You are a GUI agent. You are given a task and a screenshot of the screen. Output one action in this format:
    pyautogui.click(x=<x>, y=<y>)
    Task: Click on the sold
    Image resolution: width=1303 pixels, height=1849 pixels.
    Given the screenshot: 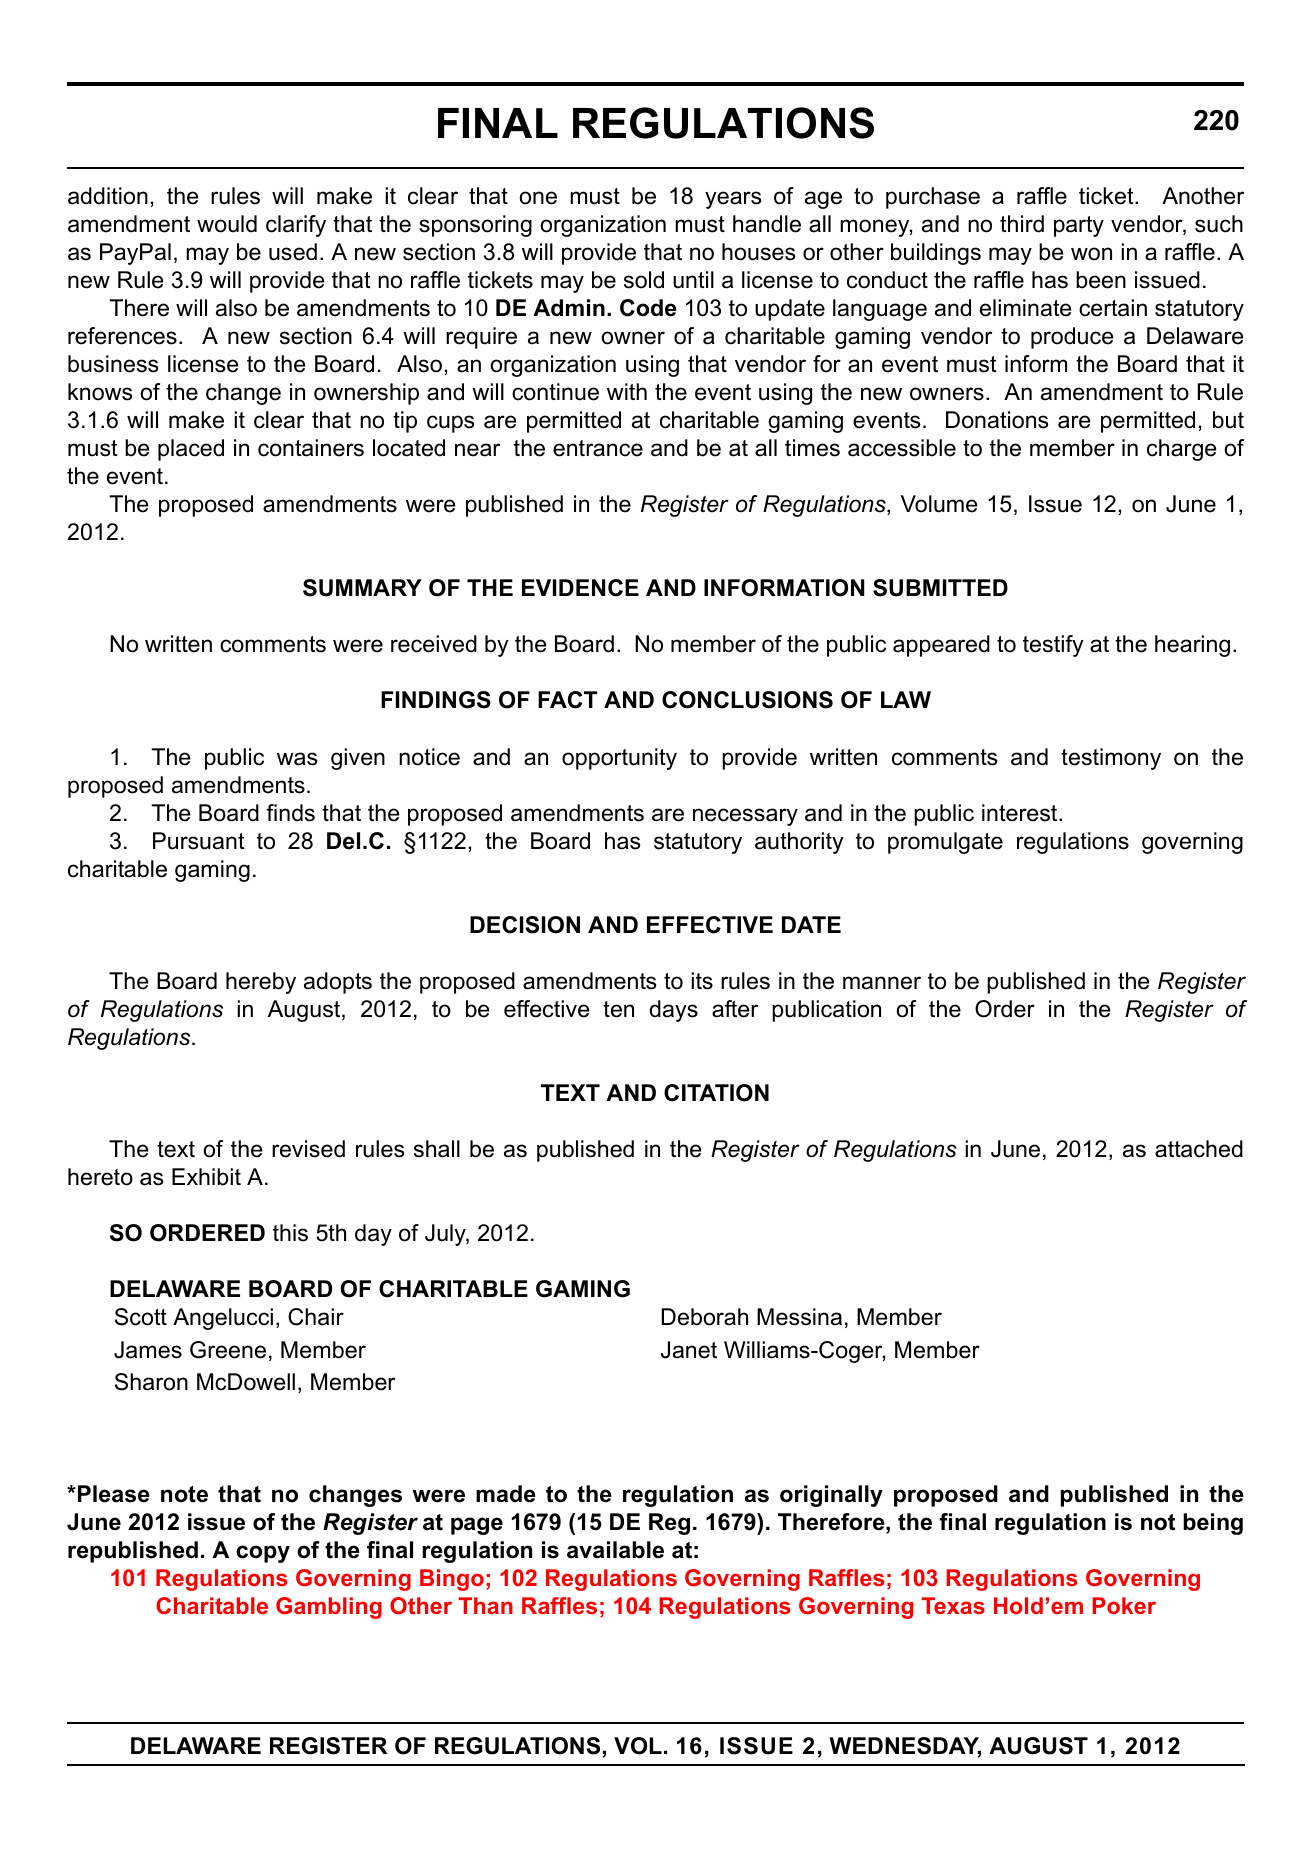 What is the action you would take?
    pyautogui.click(x=644, y=280)
